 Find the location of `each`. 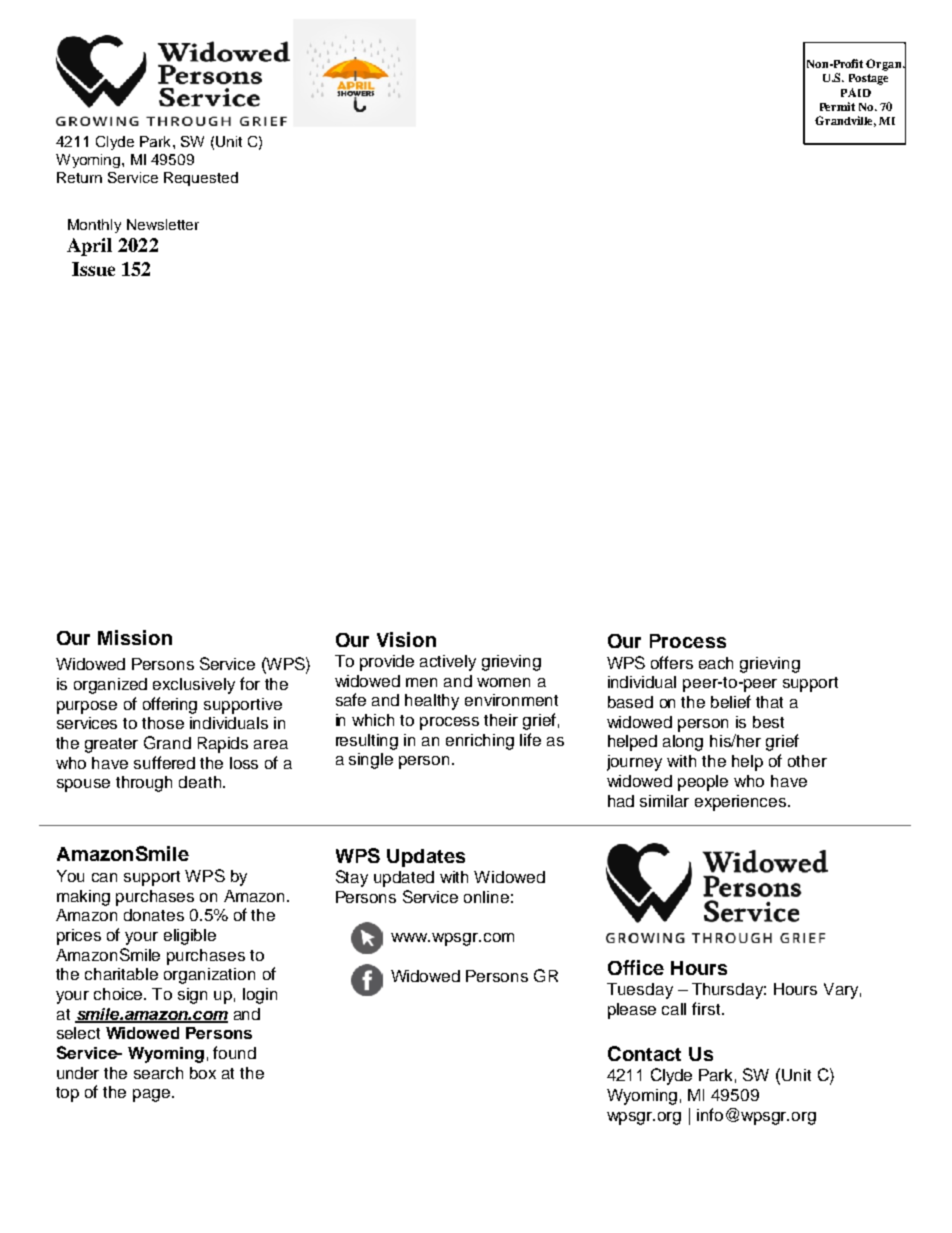

each is located at coordinates (716, 663).
